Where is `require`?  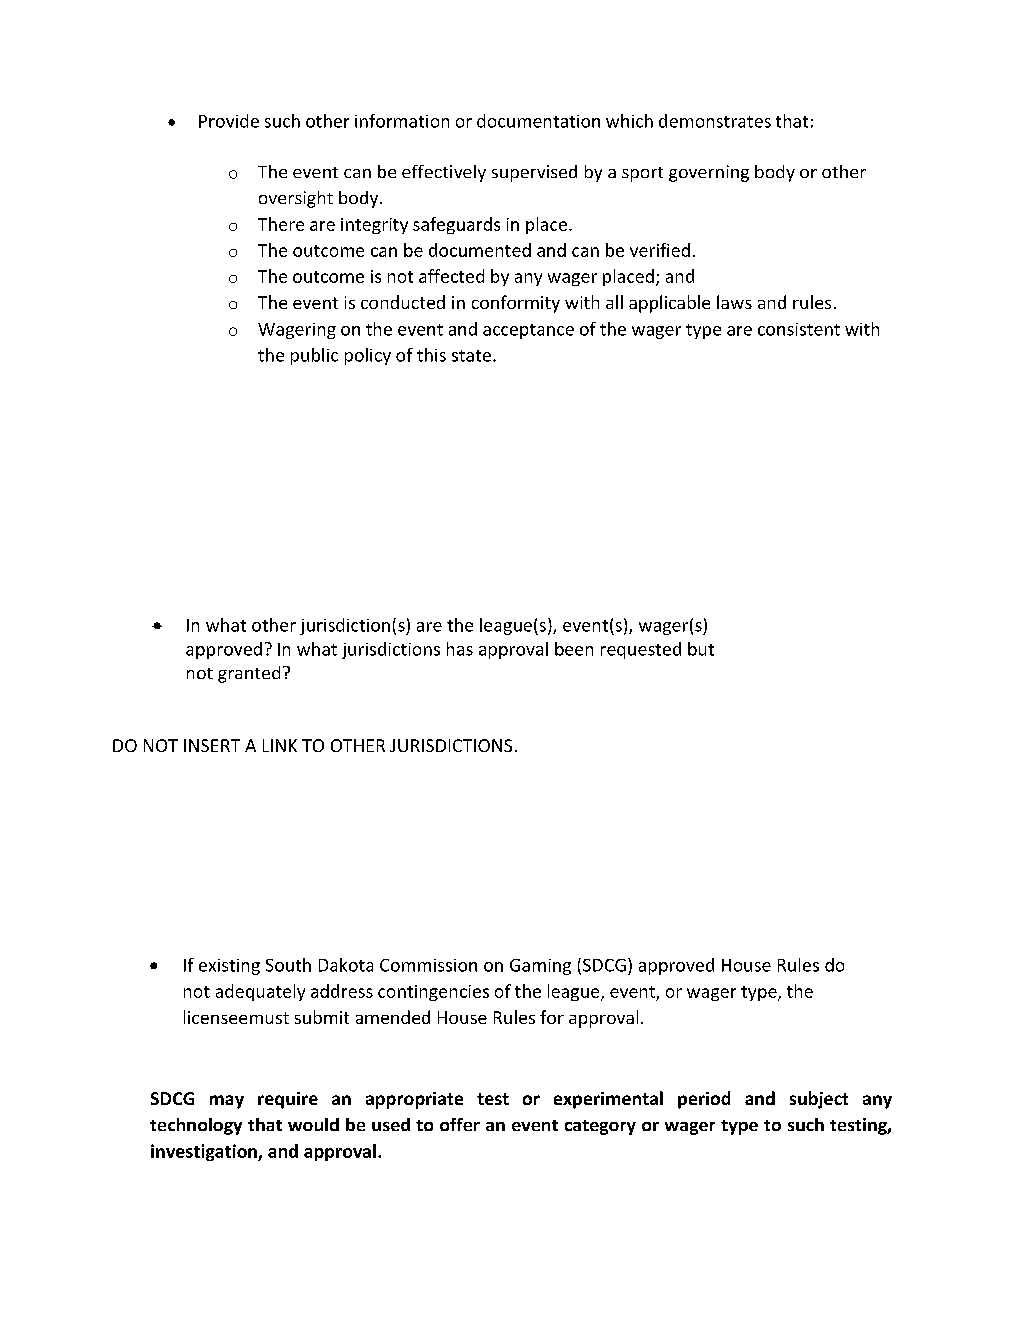
require is located at coordinates (288, 1100).
